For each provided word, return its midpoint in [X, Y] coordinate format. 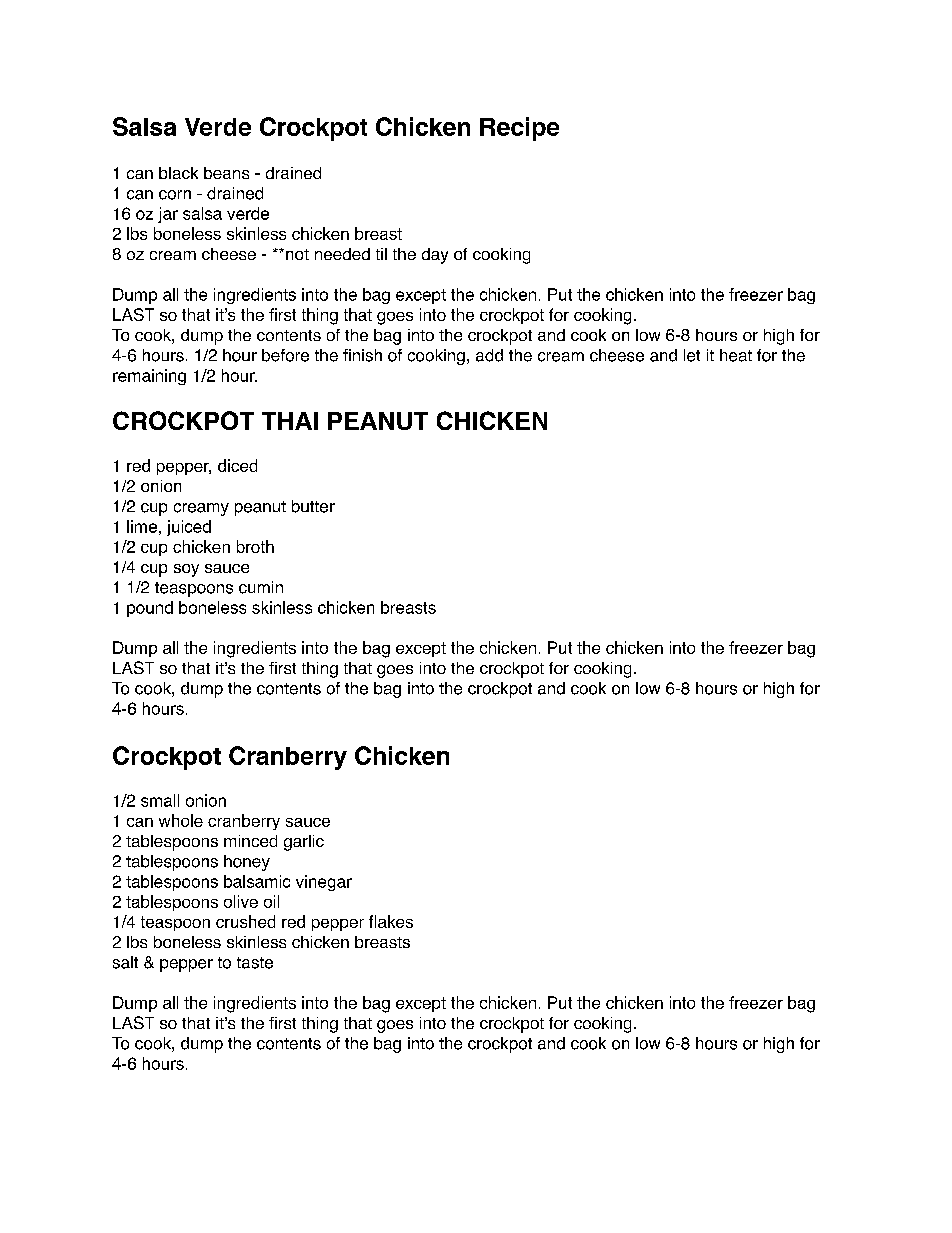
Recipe [519, 129]
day [435, 256]
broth [255, 546]
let [692, 355]
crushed [245, 921]
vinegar [324, 883]
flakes [391, 921]
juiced [189, 528]
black [178, 173]
